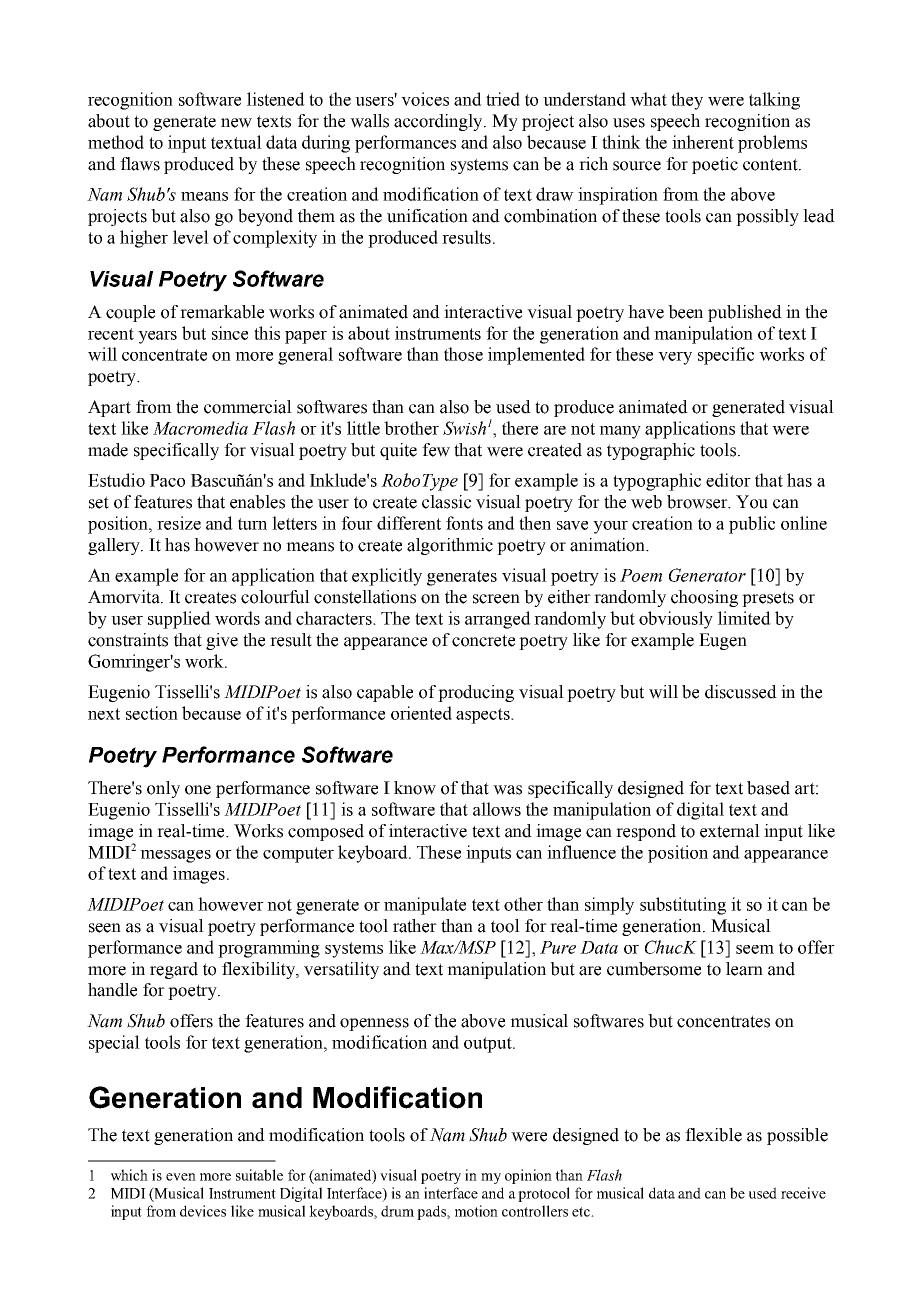  I want to click on motion, so click(476, 1211).
